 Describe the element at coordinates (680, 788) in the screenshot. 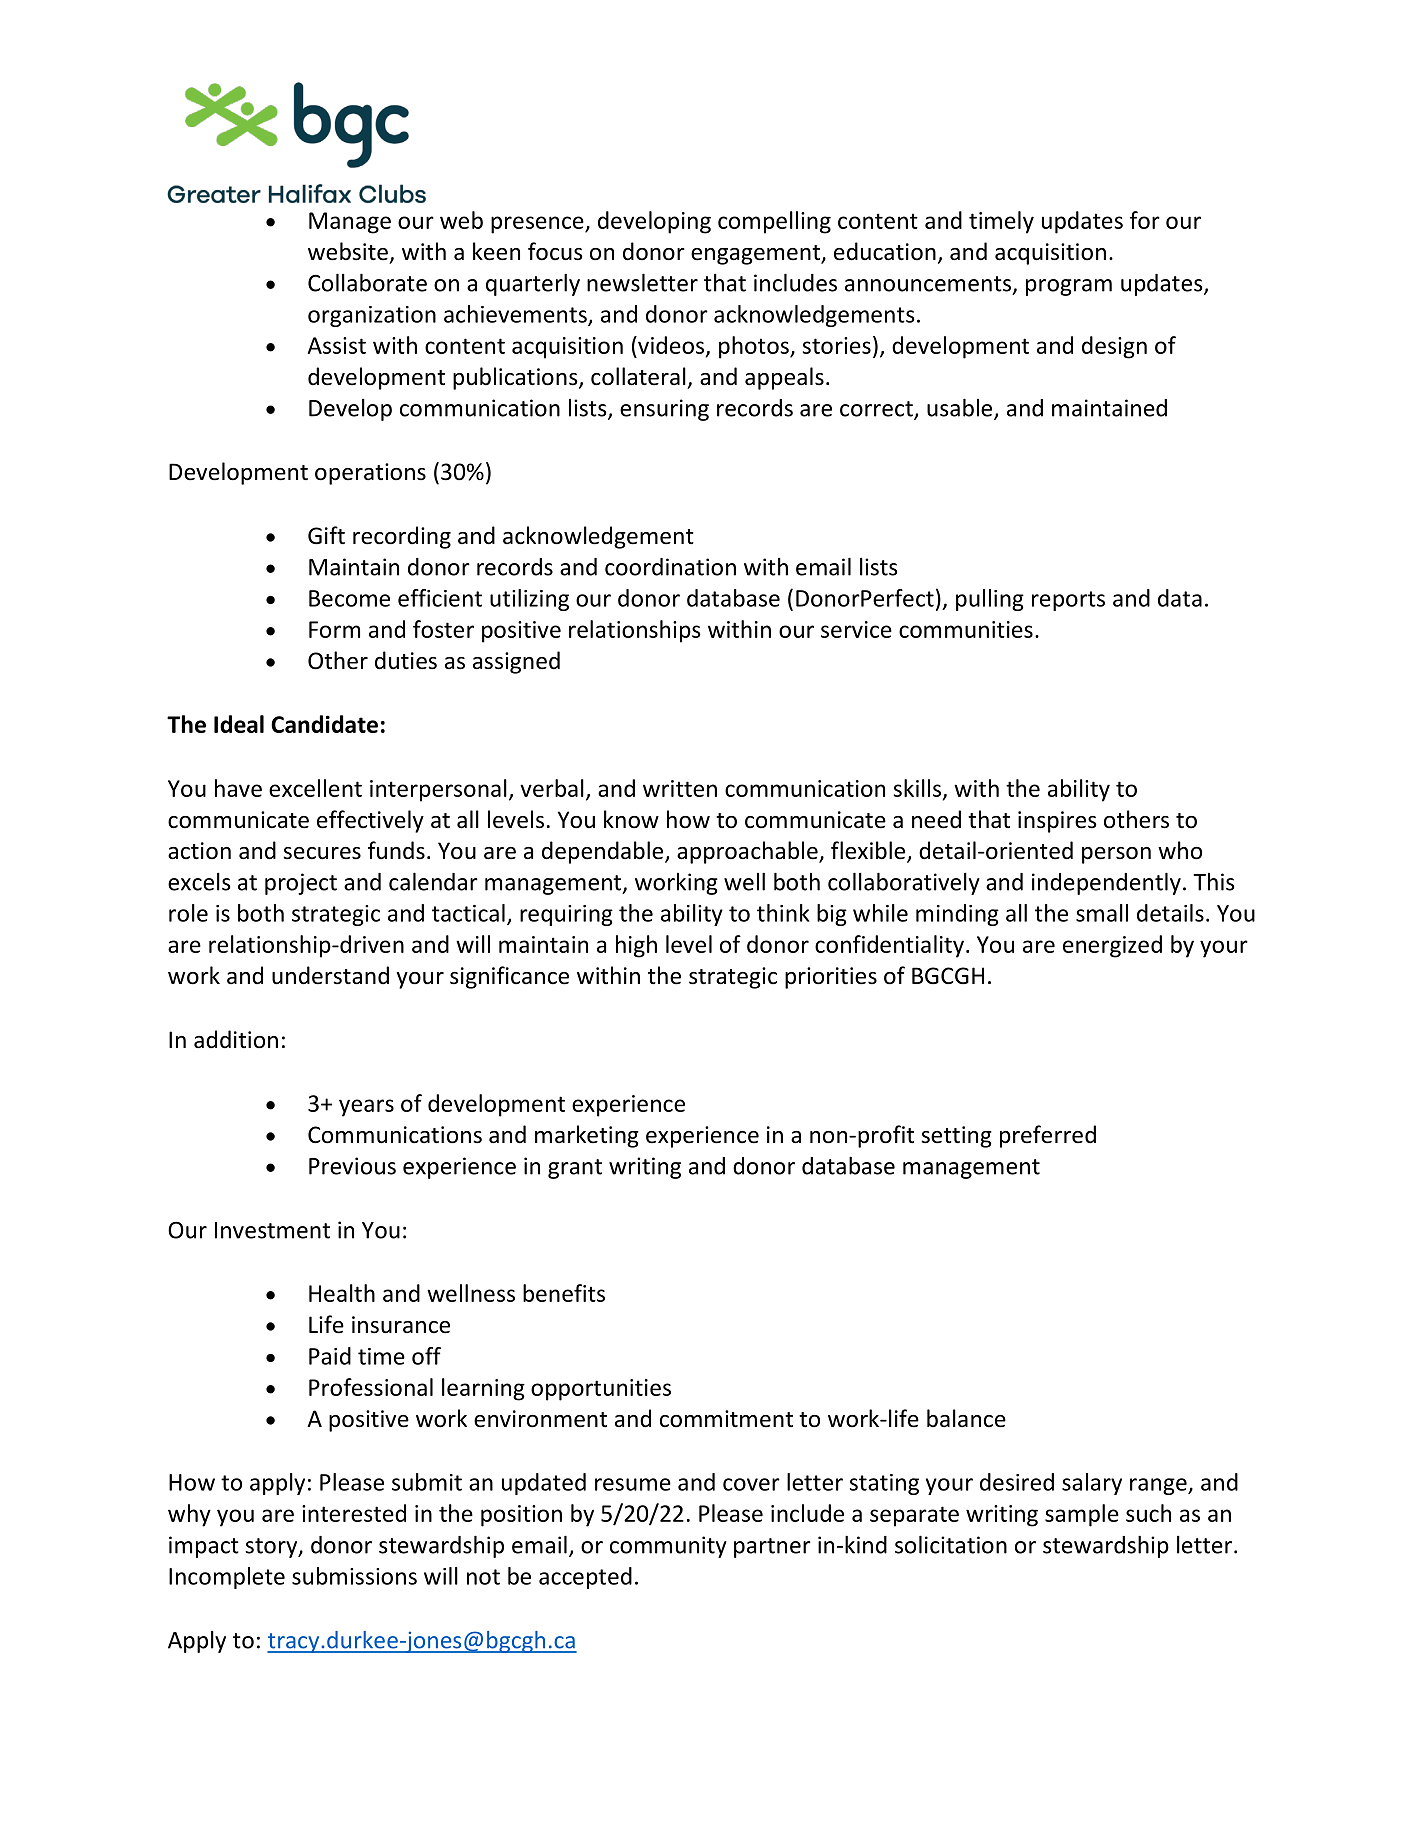

I see `written` at that location.
